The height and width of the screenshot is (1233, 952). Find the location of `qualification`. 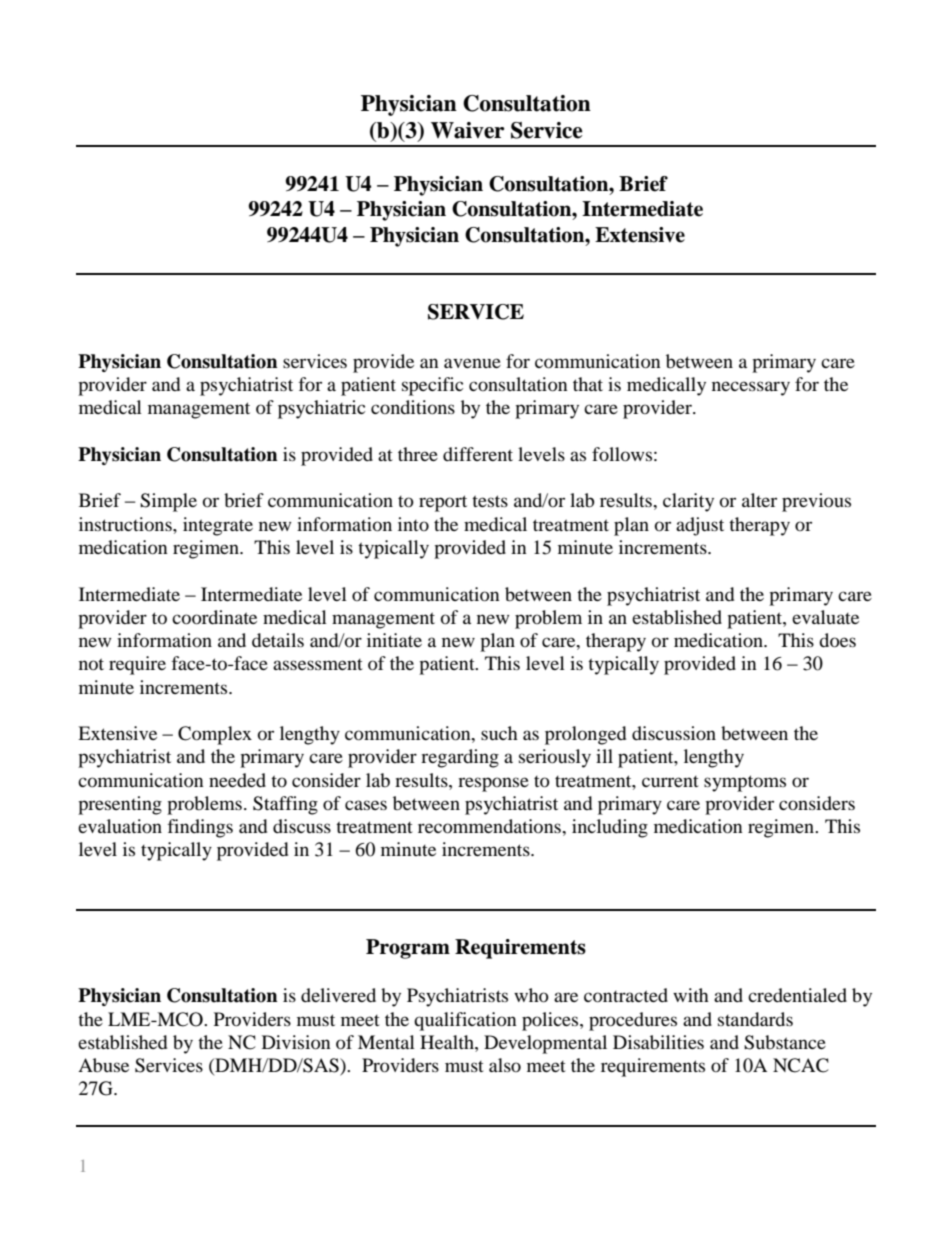

qualification is located at coordinates (465, 1021).
